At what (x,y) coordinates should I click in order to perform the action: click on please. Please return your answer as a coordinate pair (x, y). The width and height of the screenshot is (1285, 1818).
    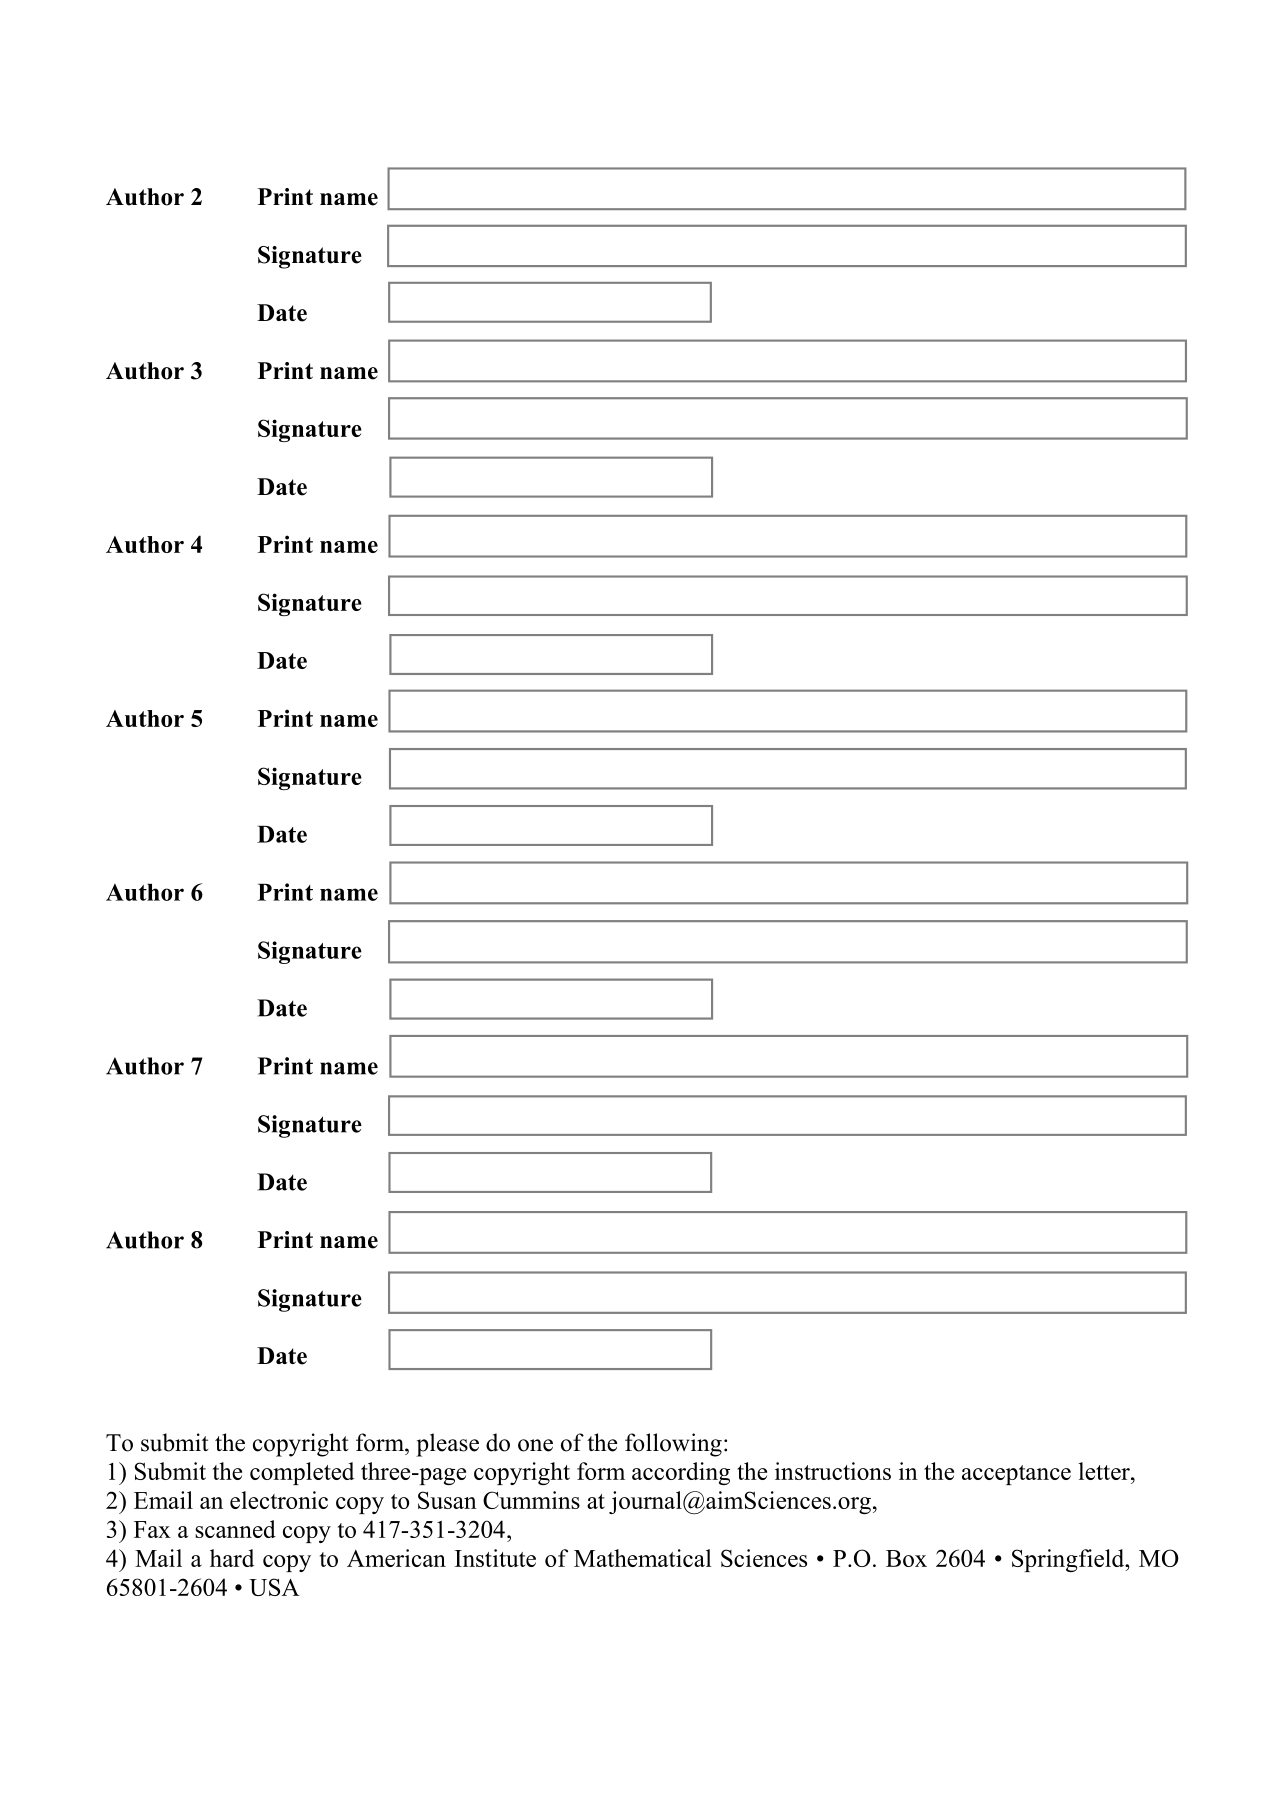
    Looking at the image, I should click on (447, 1445).
